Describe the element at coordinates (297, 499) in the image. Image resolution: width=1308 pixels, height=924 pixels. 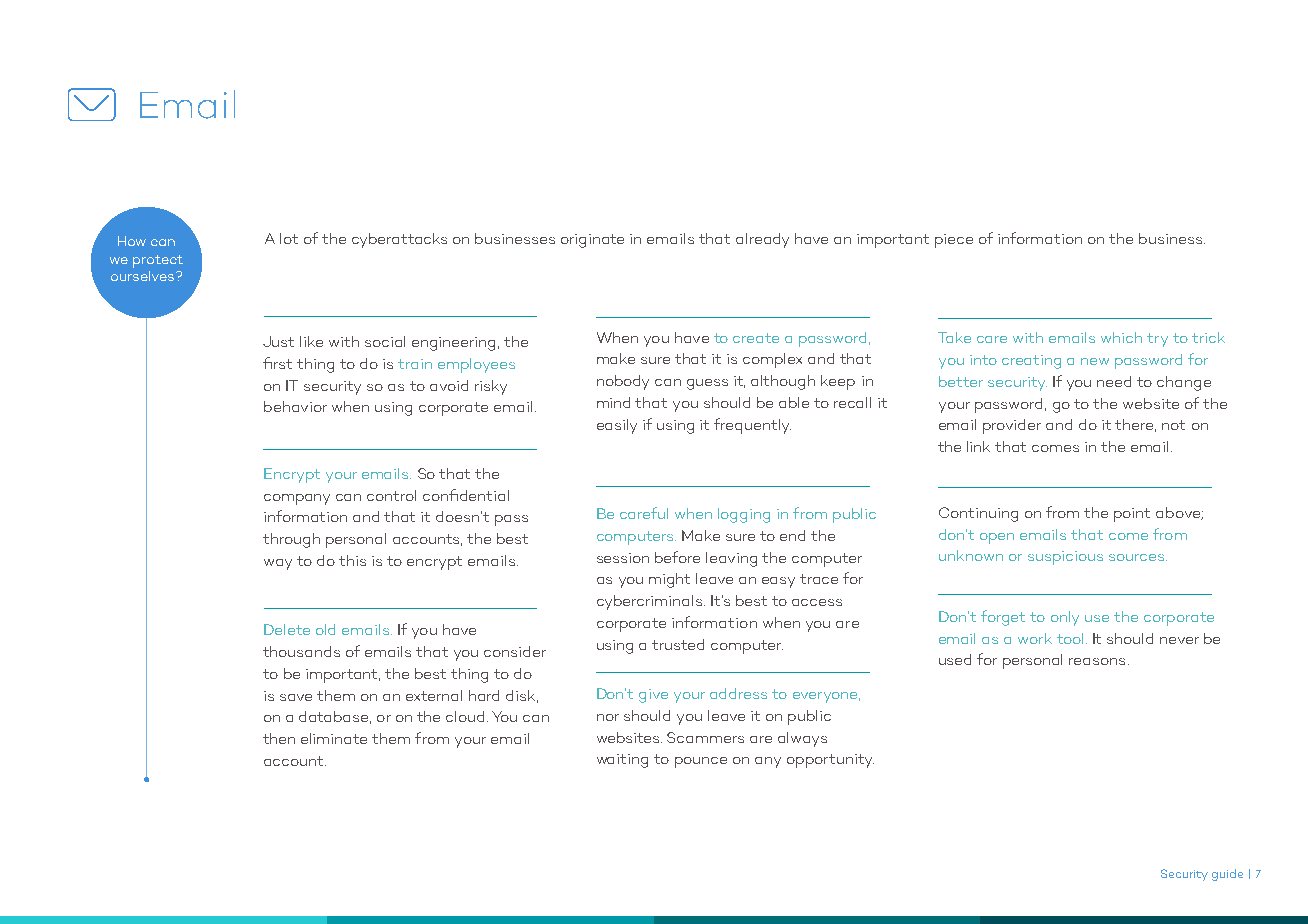
I see `company` at that location.
